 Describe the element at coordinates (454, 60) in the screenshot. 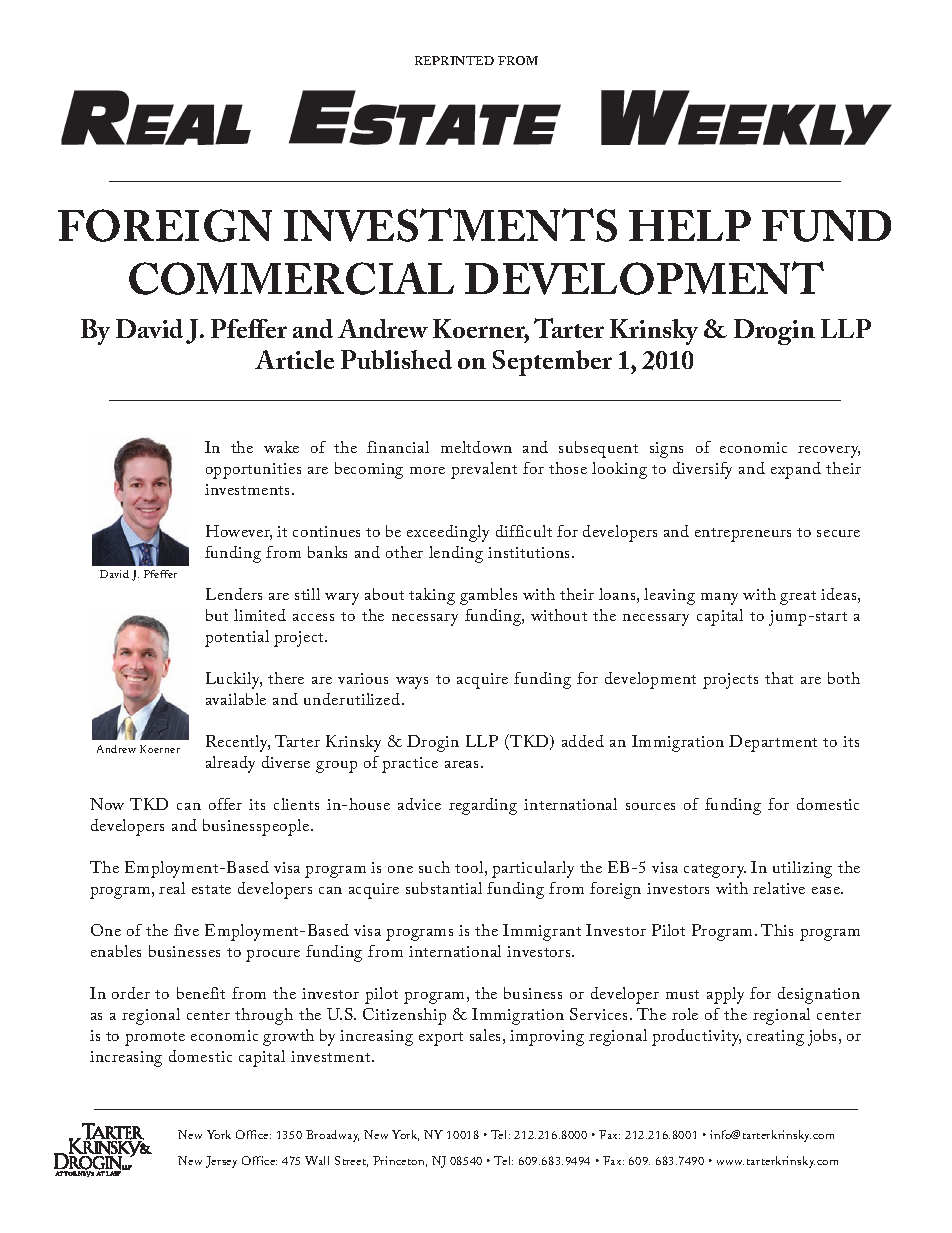

I see `REPRINTED` at that location.
